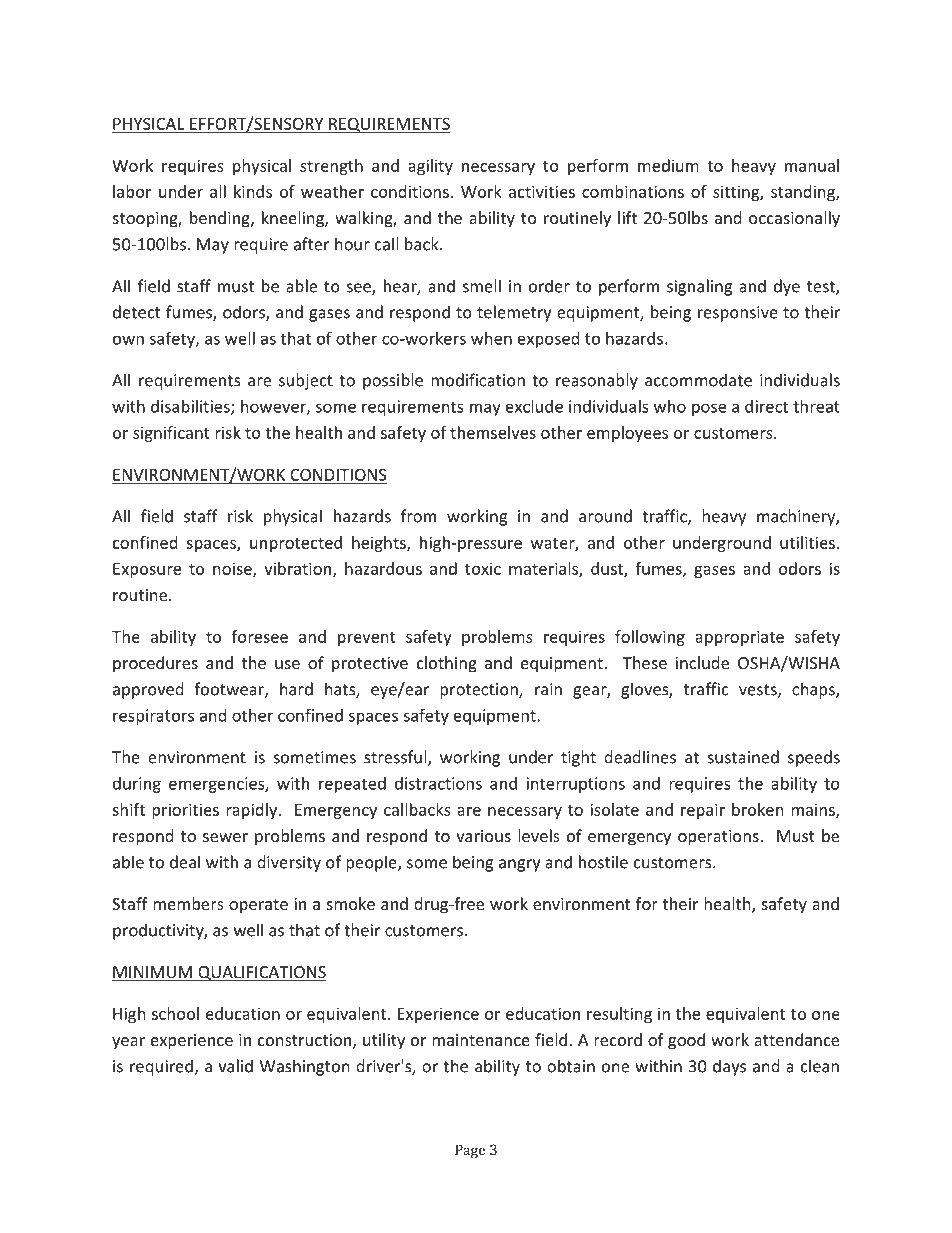  Describe the element at coordinates (438, 783) in the document. I see `distractions` at that location.
